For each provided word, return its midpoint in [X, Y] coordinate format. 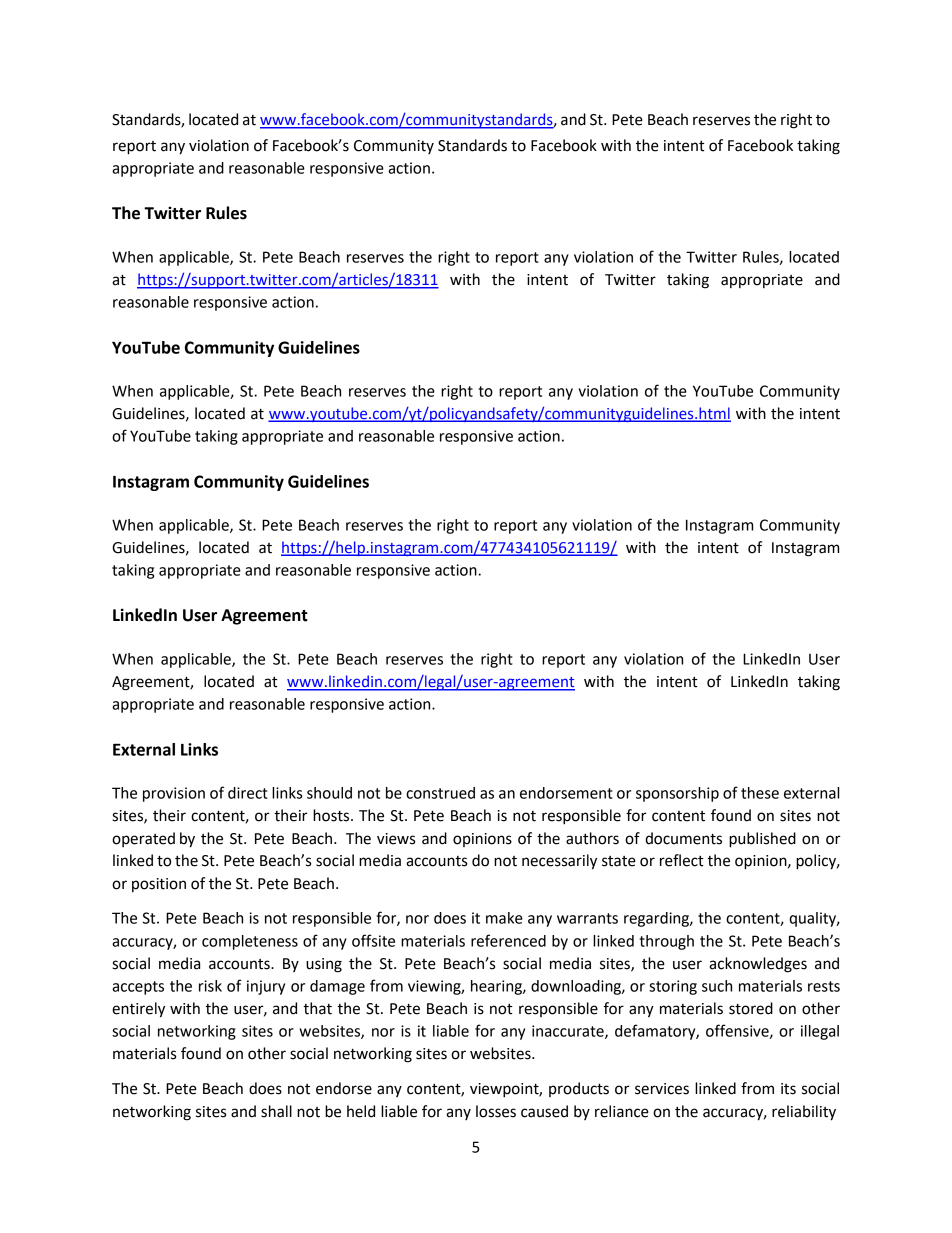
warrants [587, 918]
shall [276, 1111]
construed [440, 793]
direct [248, 793]
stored [751, 1008]
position [159, 885]
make [504, 918]
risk [210, 986]
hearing [497, 987]
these [760, 793]
